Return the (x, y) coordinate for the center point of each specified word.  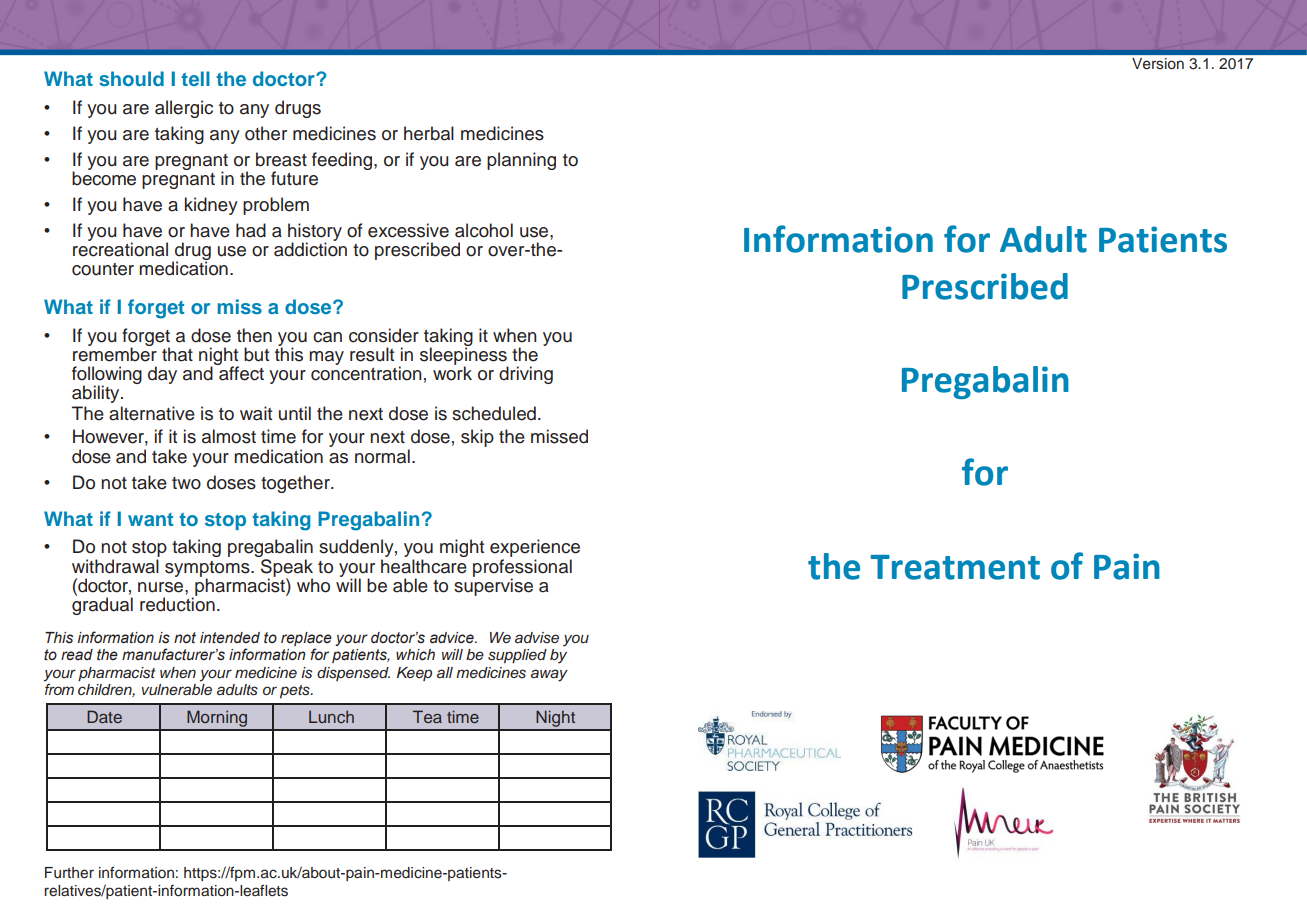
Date (104, 716)
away (549, 675)
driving (526, 375)
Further (69, 873)
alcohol (484, 230)
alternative (152, 413)
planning (521, 161)
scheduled (494, 413)
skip (477, 438)
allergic (184, 109)
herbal (429, 133)
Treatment (955, 567)
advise (537, 638)
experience (535, 549)
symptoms (208, 570)
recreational (120, 248)
